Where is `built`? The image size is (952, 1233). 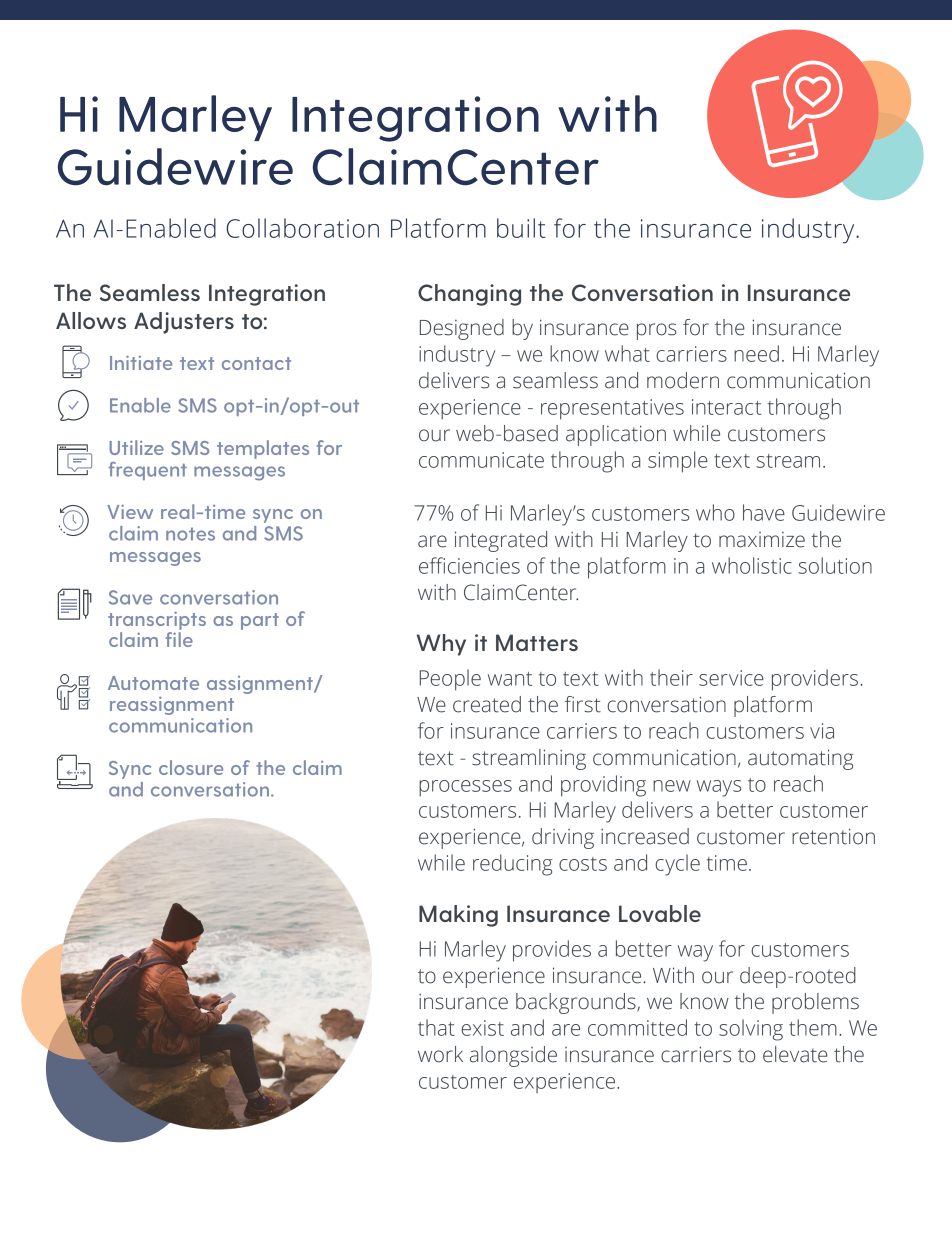
built is located at coordinates (521, 228).
